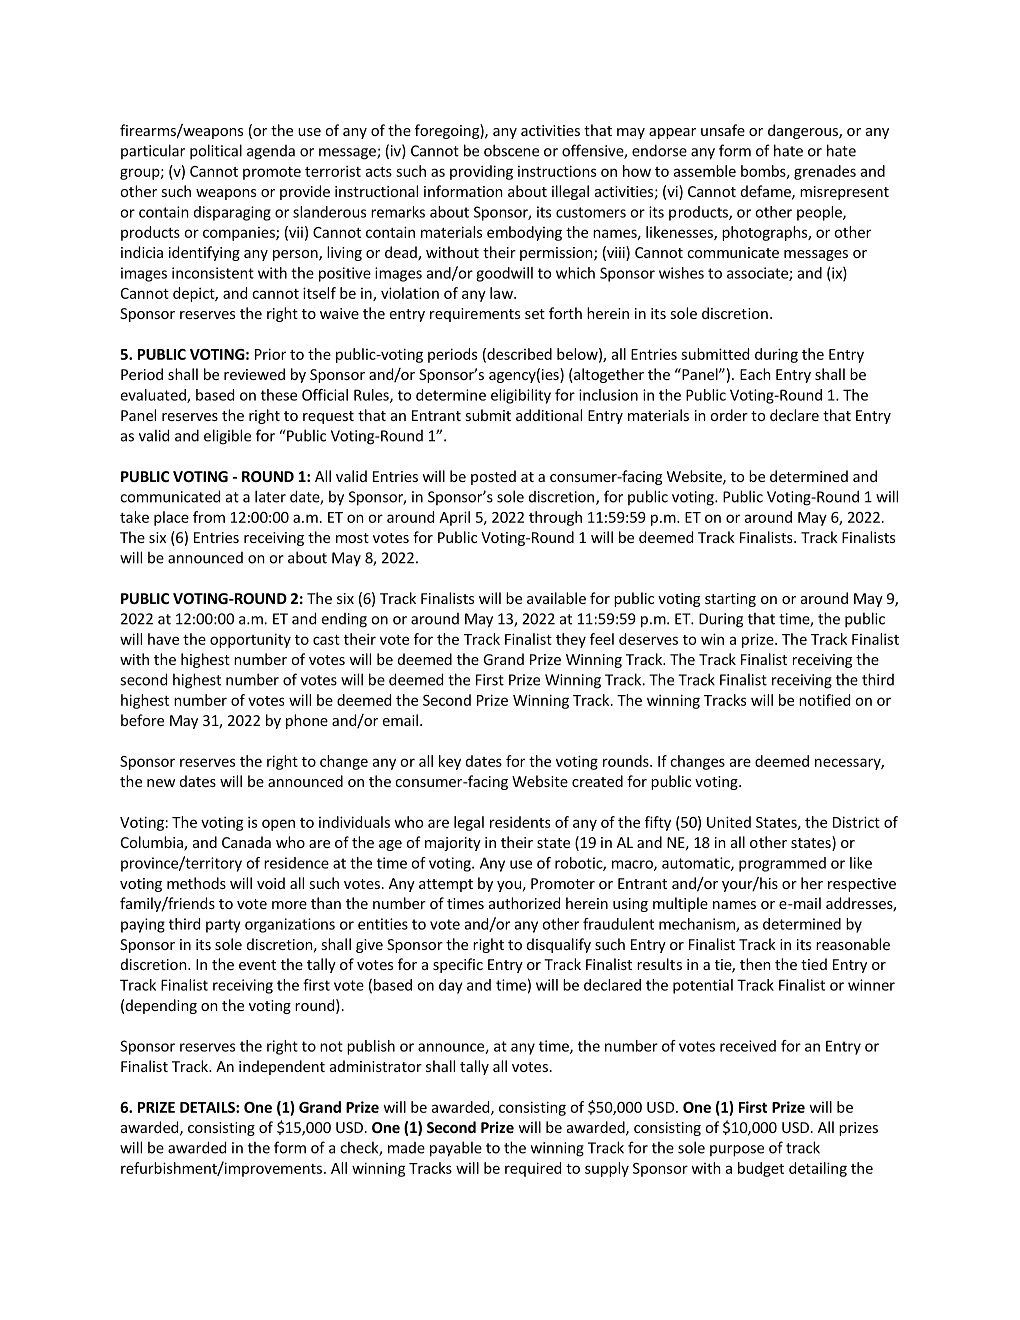 The image size is (1020, 1320). What do you see at coordinates (825, 172) in the page?
I see `grenades` at bounding box center [825, 172].
